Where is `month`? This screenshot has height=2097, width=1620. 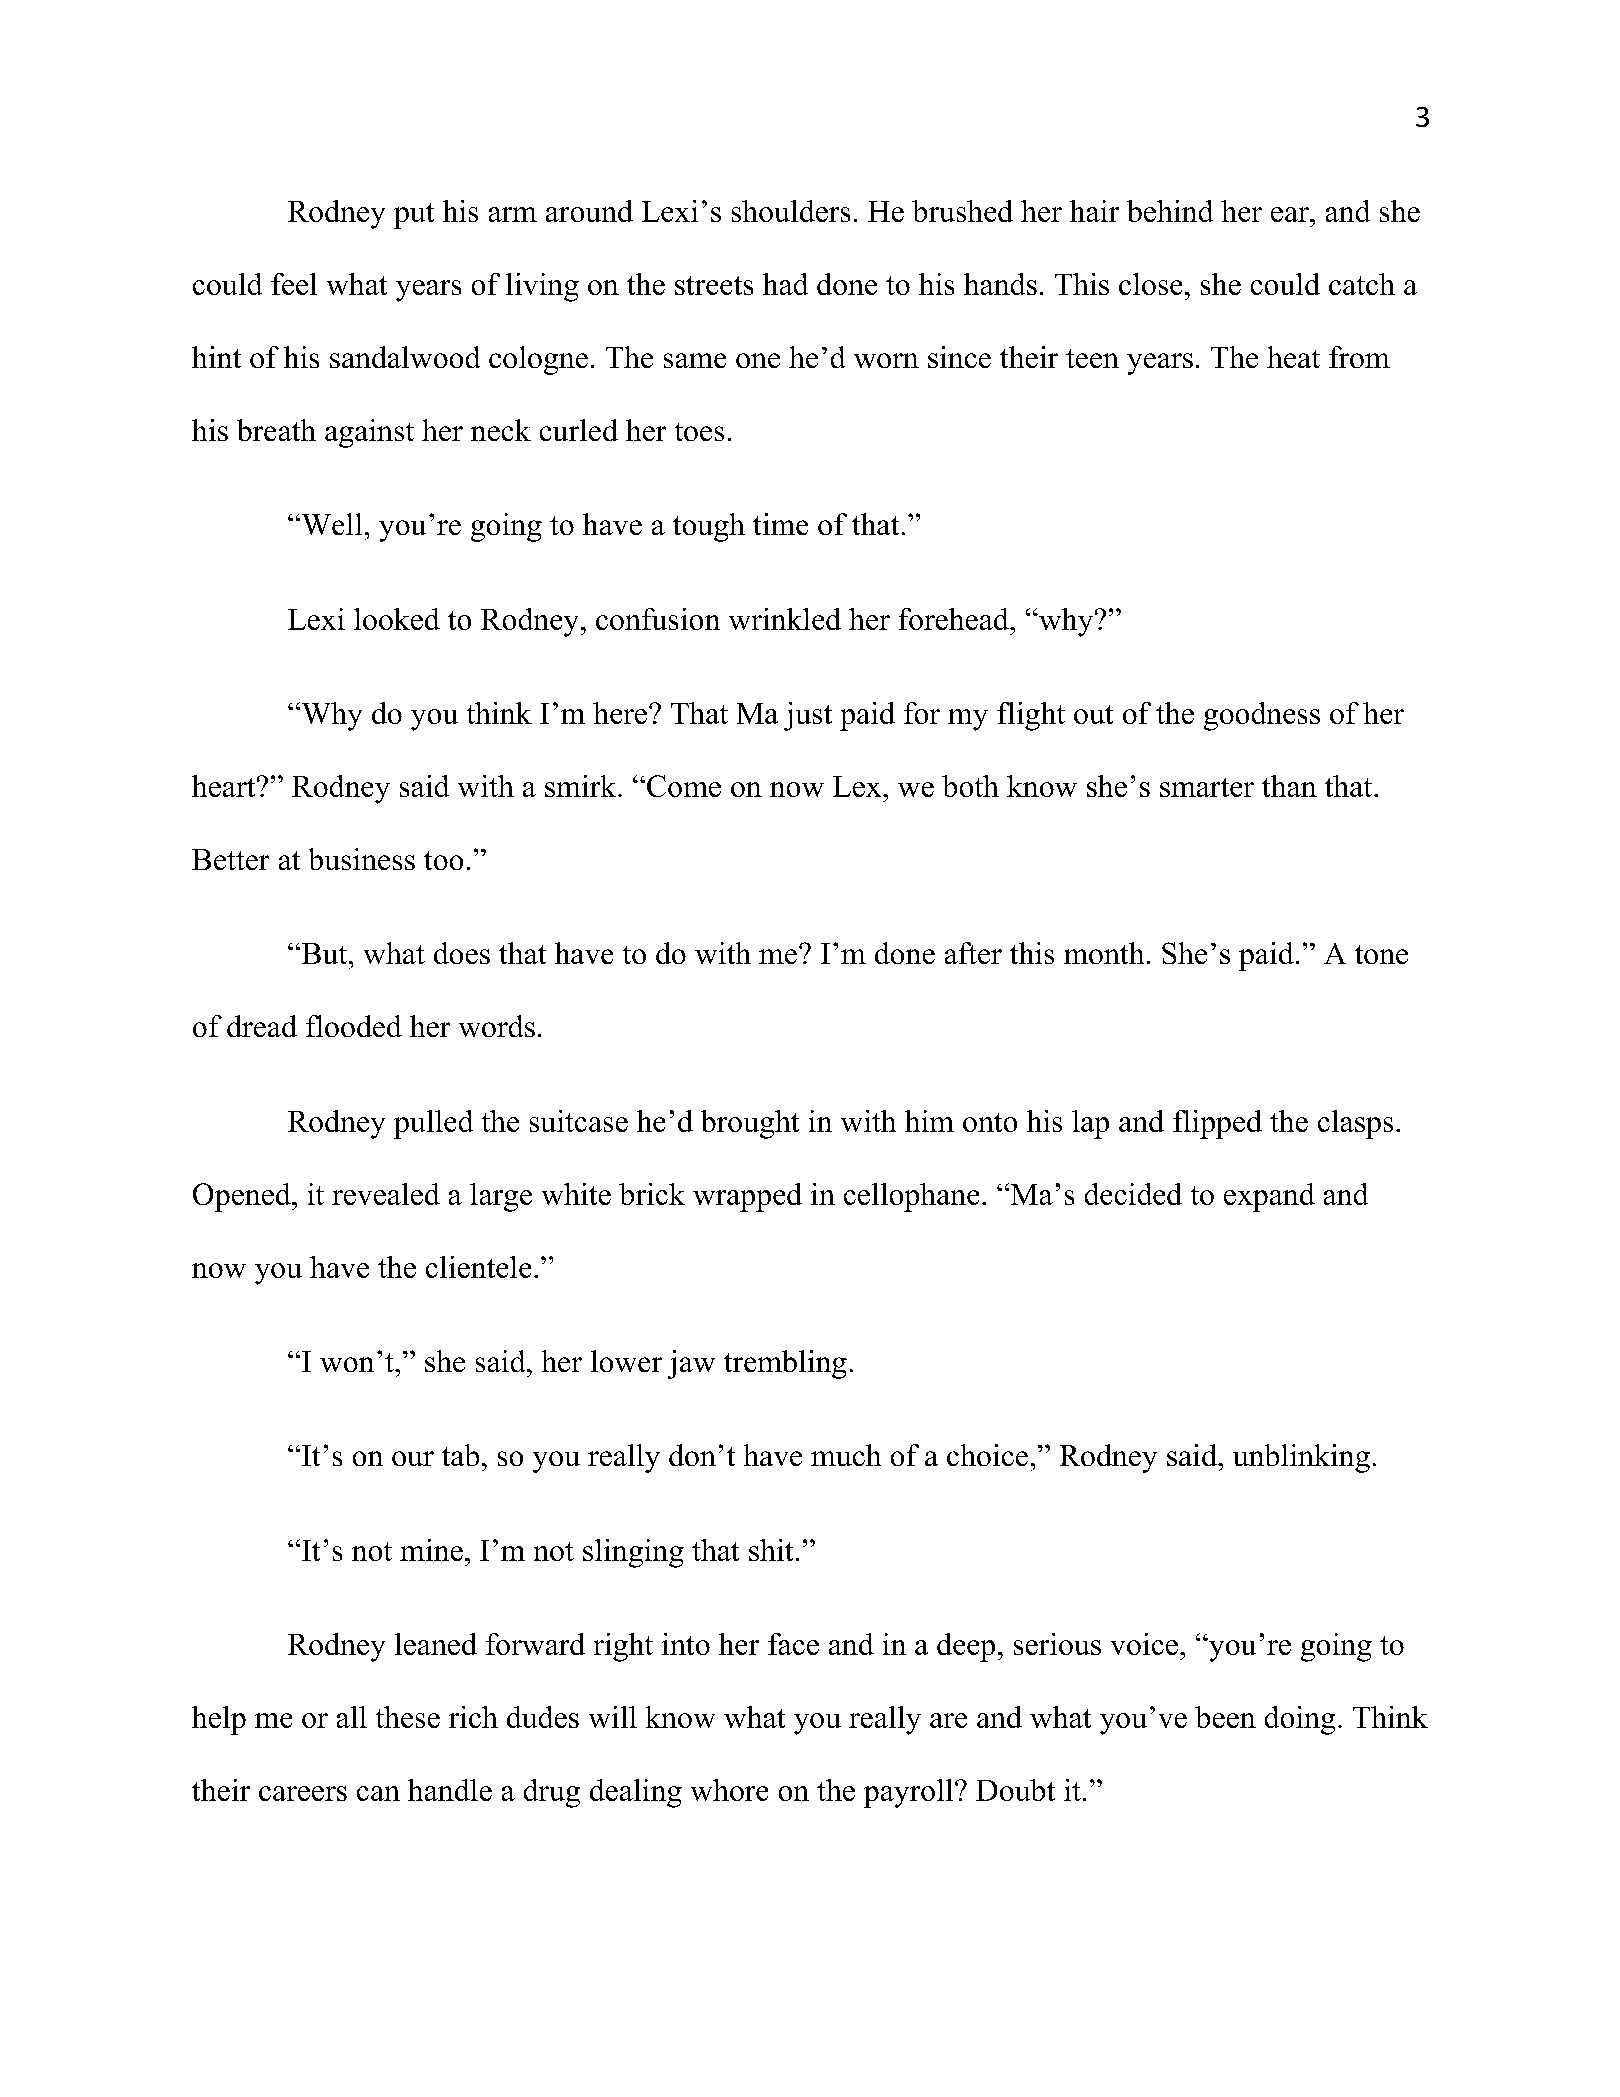 month is located at coordinates (1104, 953).
